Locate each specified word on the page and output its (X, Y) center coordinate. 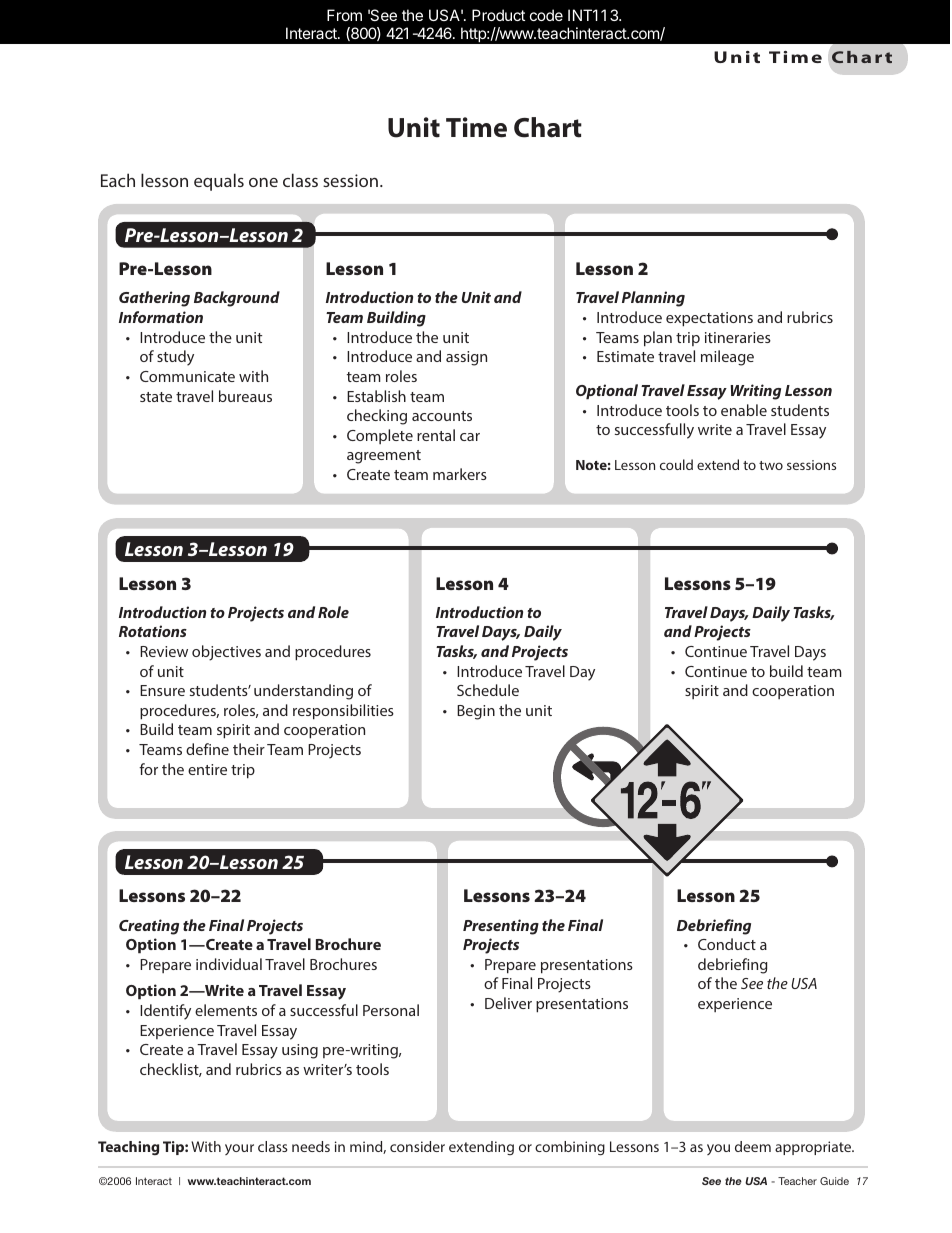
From (344, 15)
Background (237, 299)
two (771, 465)
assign (466, 358)
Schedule (488, 690)
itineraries (738, 337)
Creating (149, 927)
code (546, 15)
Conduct (727, 944)
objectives (226, 653)
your (239, 1149)
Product (498, 15)
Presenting (501, 927)
